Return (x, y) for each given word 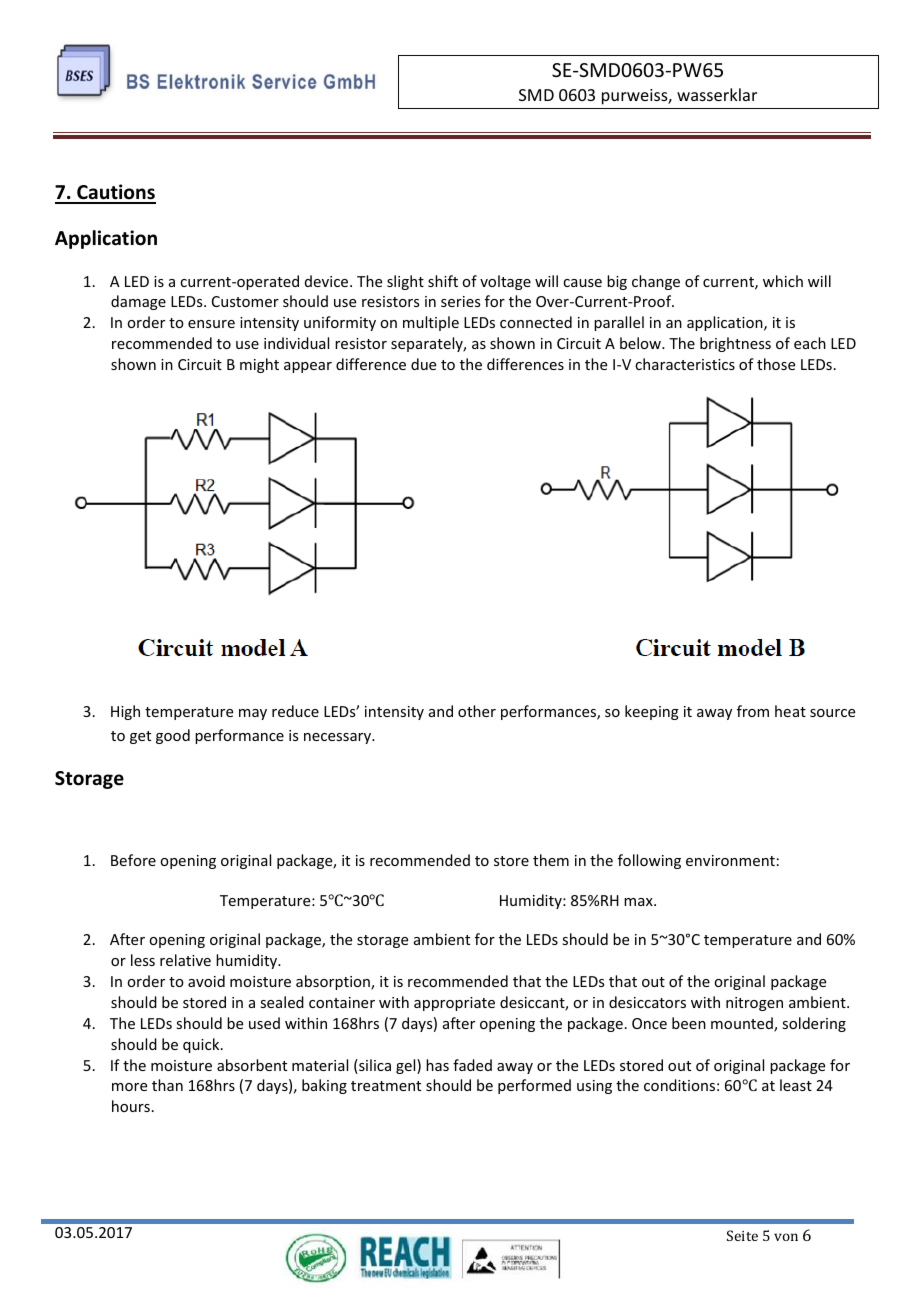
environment (730, 860)
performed (534, 1086)
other (477, 711)
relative (185, 960)
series (460, 301)
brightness (735, 344)
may (253, 714)
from (753, 711)
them (551, 860)
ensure (211, 324)
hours (131, 1106)
